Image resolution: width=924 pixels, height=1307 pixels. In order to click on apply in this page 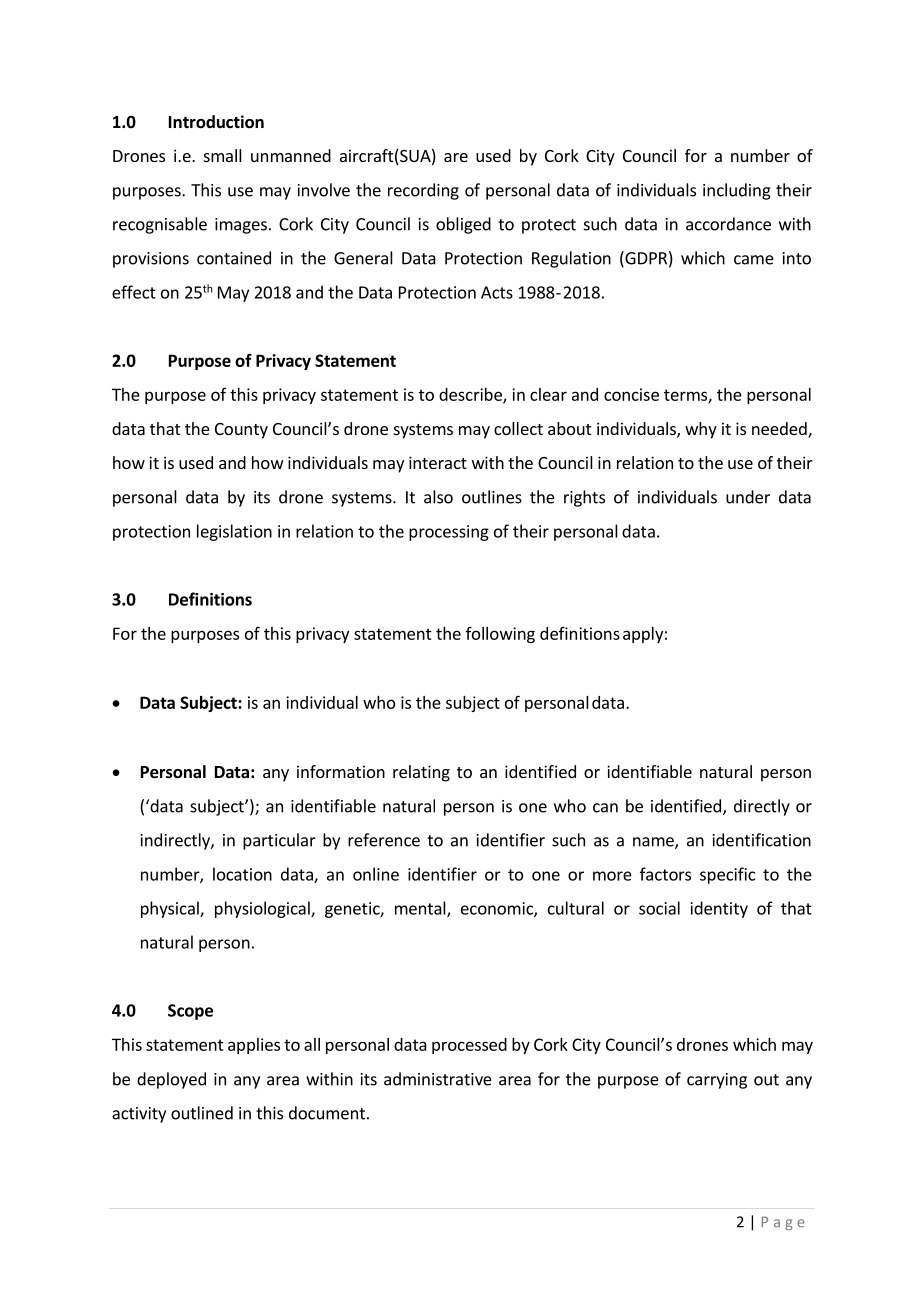, I will do `click(643, 635)`.
